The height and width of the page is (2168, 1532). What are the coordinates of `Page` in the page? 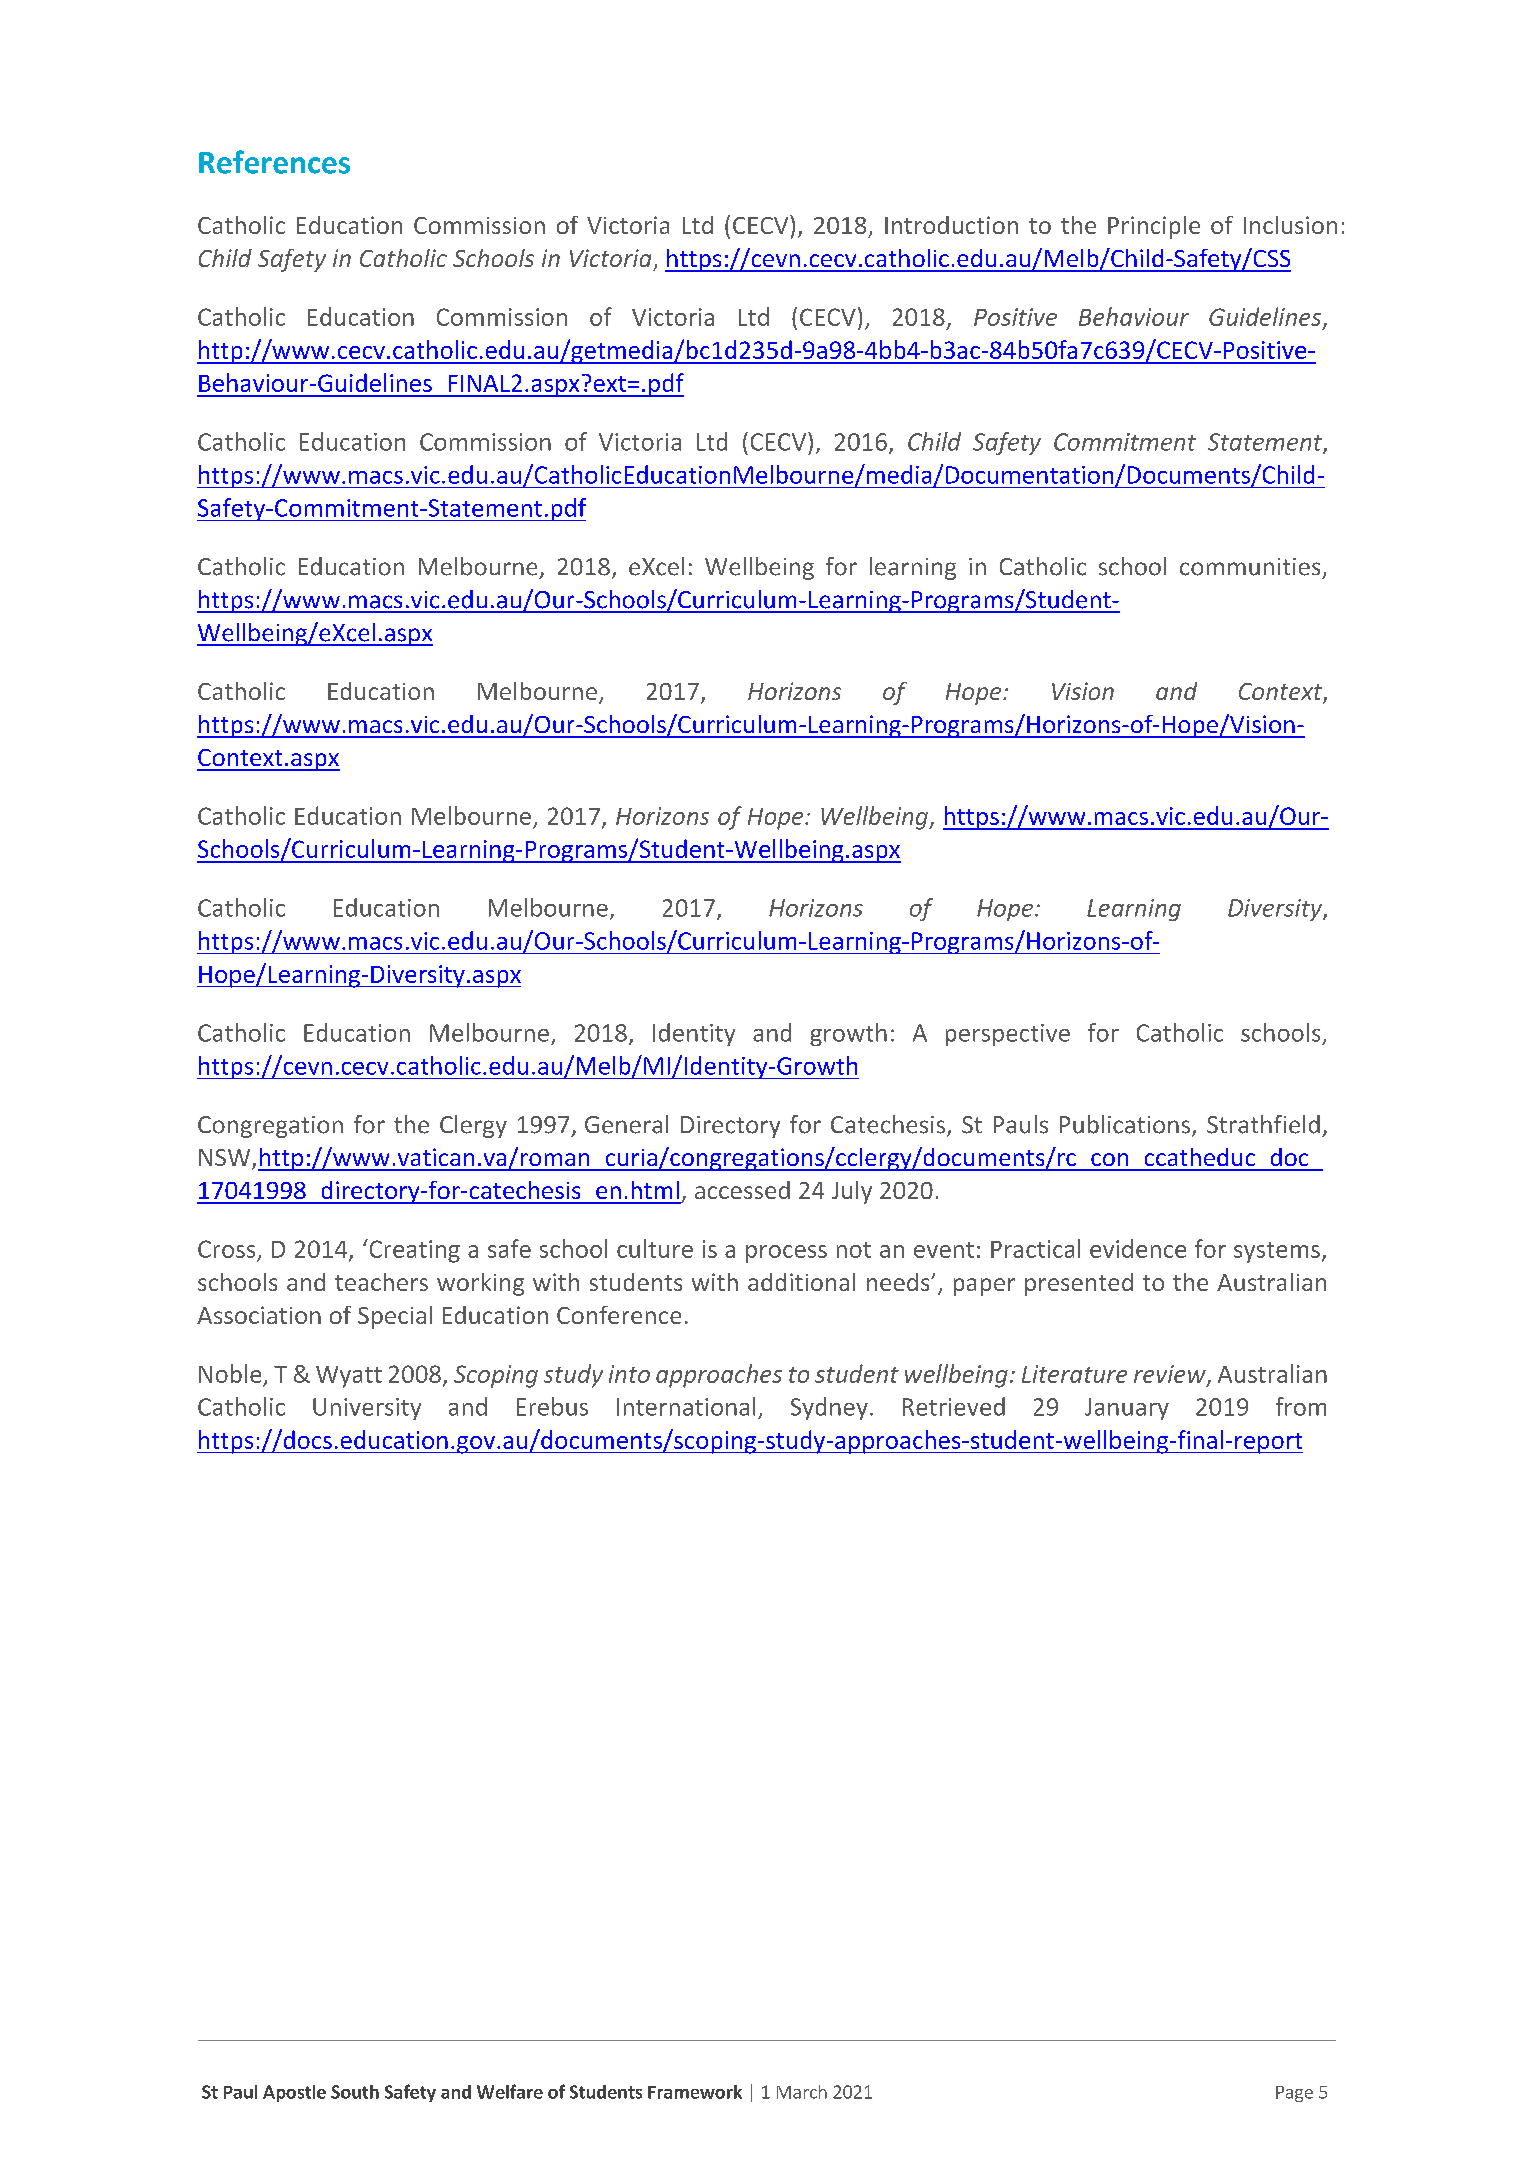 It's located at (1294, 2094).
